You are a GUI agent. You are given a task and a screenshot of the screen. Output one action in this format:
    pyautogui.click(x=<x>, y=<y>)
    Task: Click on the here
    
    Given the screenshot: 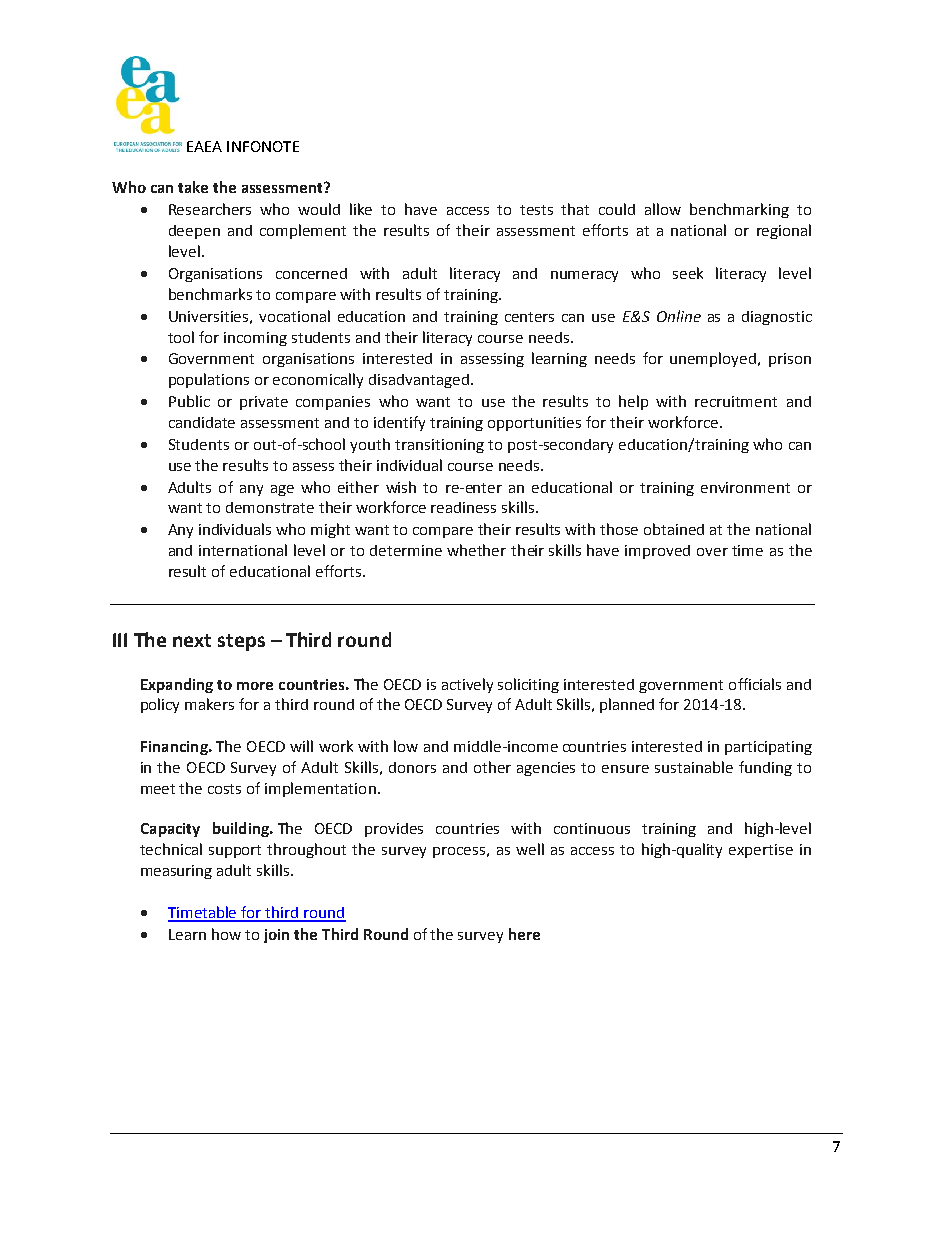 What is the action you would take?
    pyautogui.click(x=524, y=934)
